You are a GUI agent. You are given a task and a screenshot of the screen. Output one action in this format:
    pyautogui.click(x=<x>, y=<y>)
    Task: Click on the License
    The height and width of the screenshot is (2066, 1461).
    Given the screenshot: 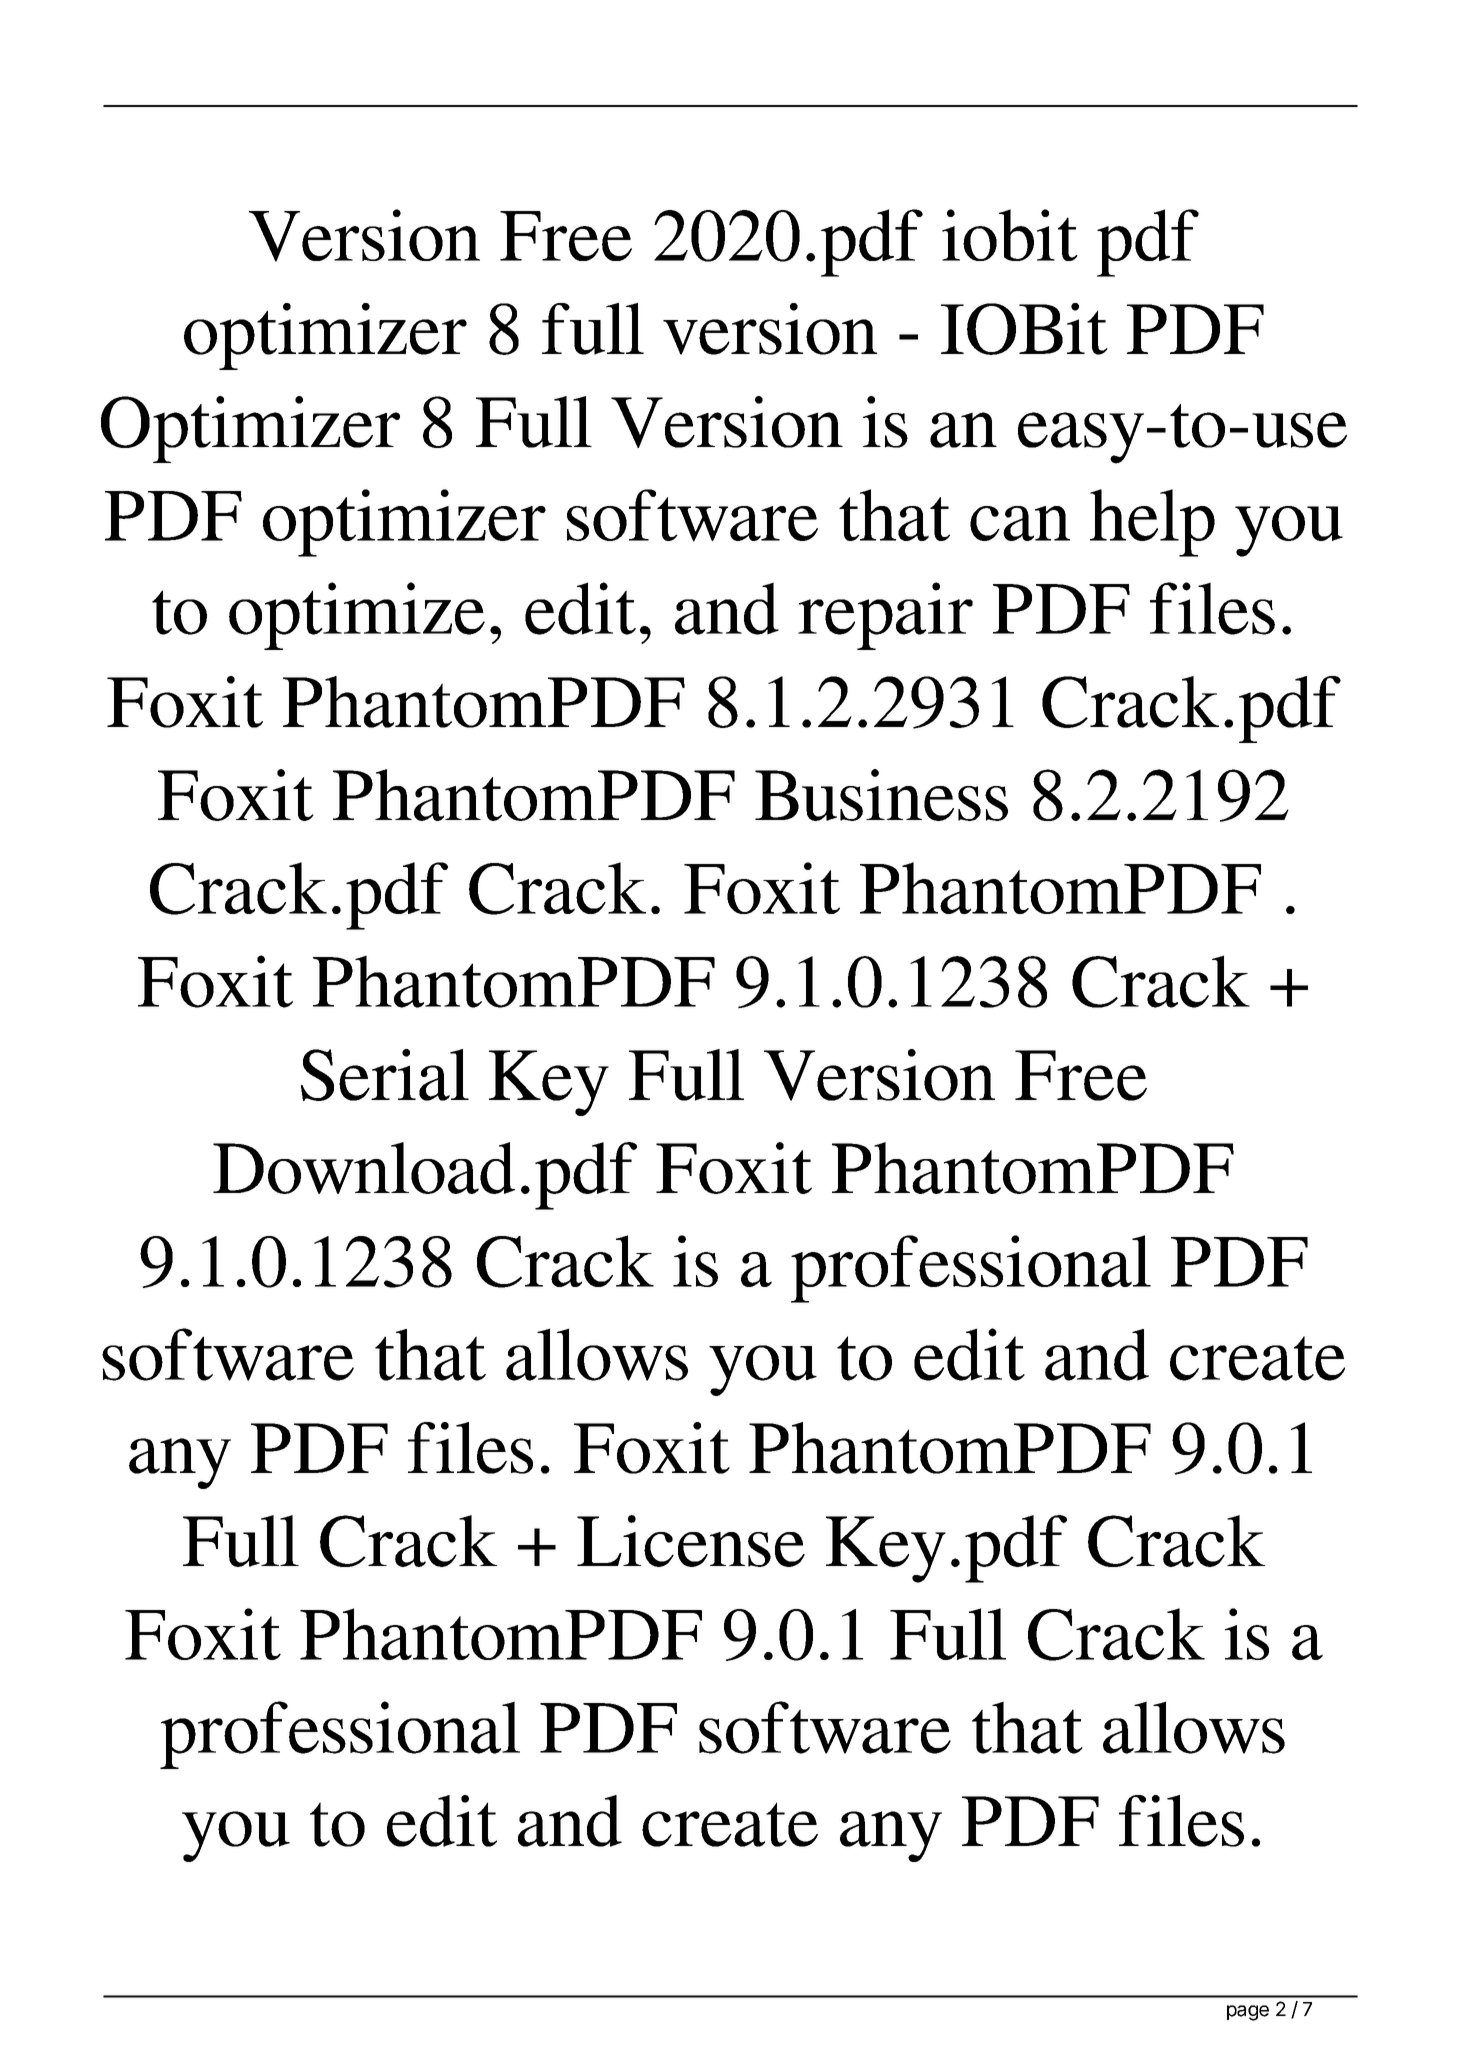 What is the action you would take?
    pyautogui.click(x=691, y=1541)
